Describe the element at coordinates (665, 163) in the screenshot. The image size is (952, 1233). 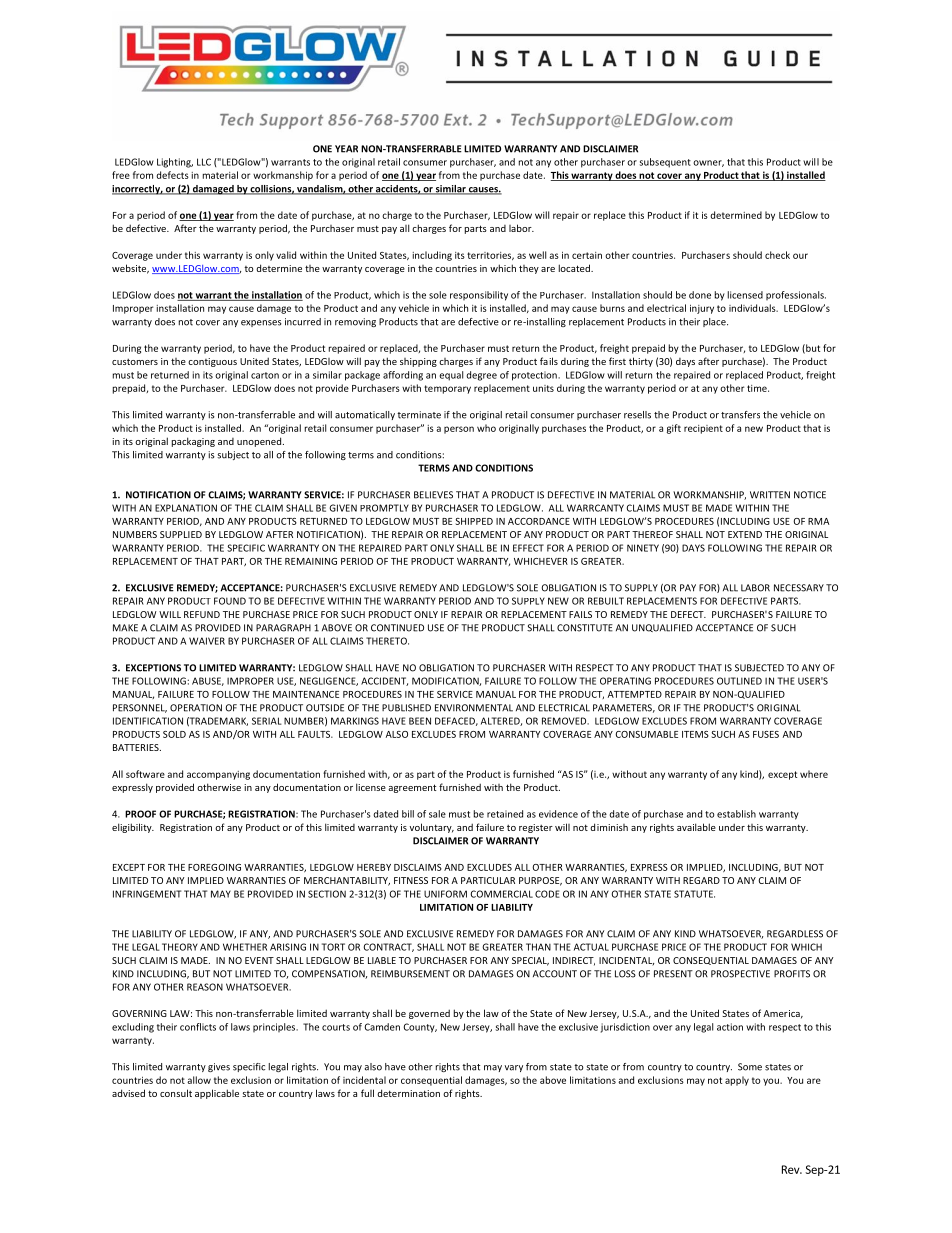
I see `subsequent` at that location.
